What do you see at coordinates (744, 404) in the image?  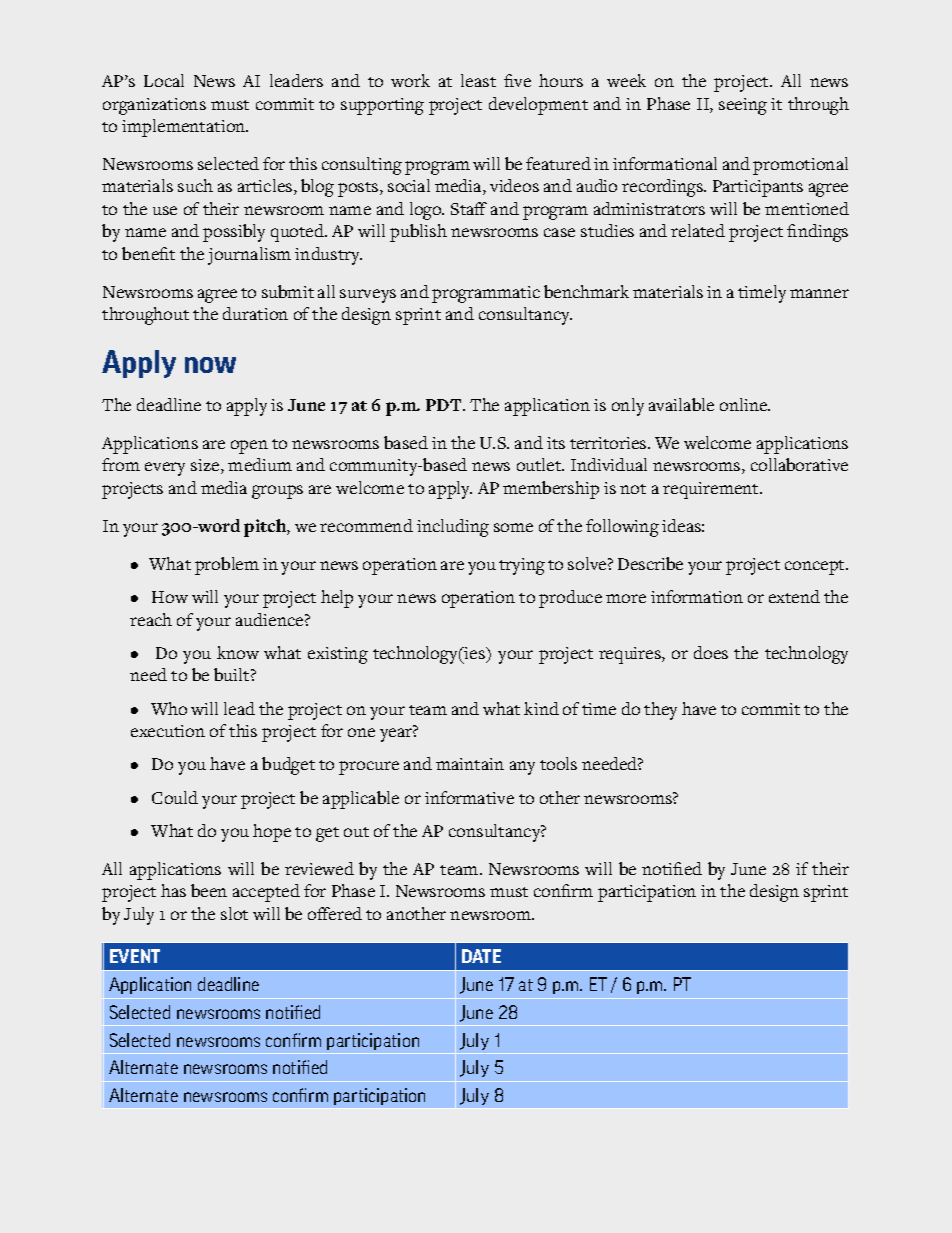 I see `online` at bounding box center [744, 404].
